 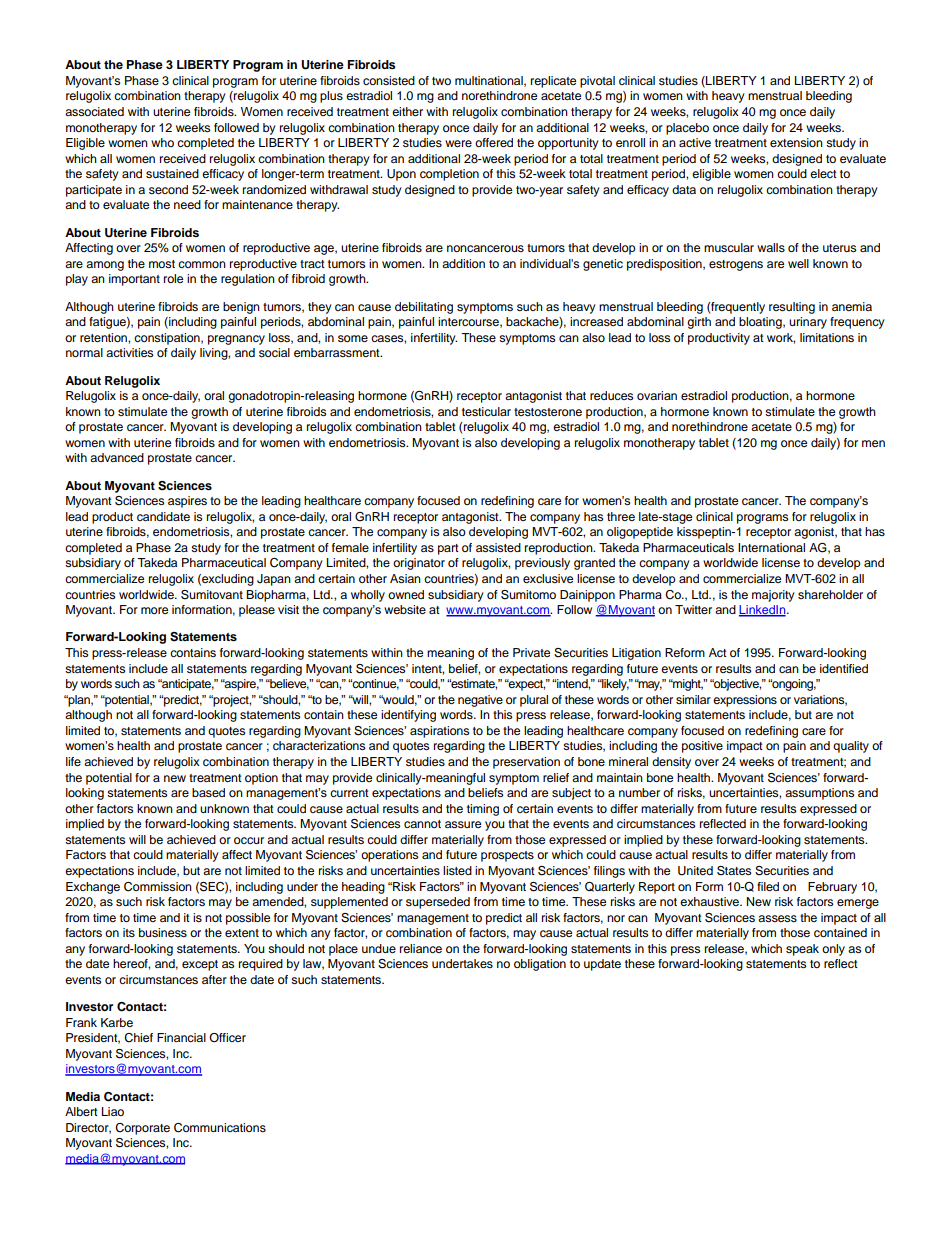 I want to click on majority, so click(x=773, y=596).
